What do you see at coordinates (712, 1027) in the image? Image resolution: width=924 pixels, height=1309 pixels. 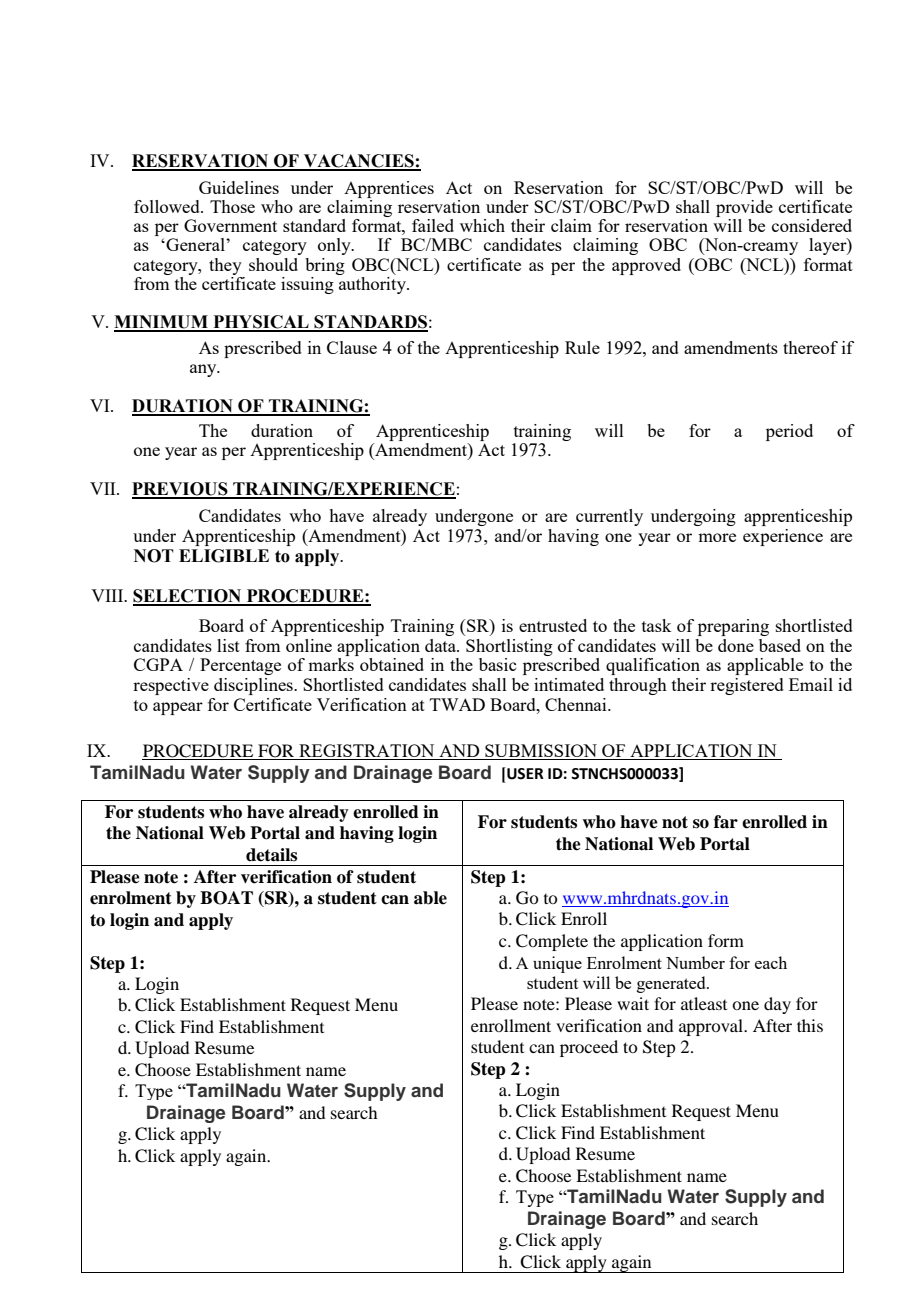 I see `approval` at bounding box center [712, 1027].
